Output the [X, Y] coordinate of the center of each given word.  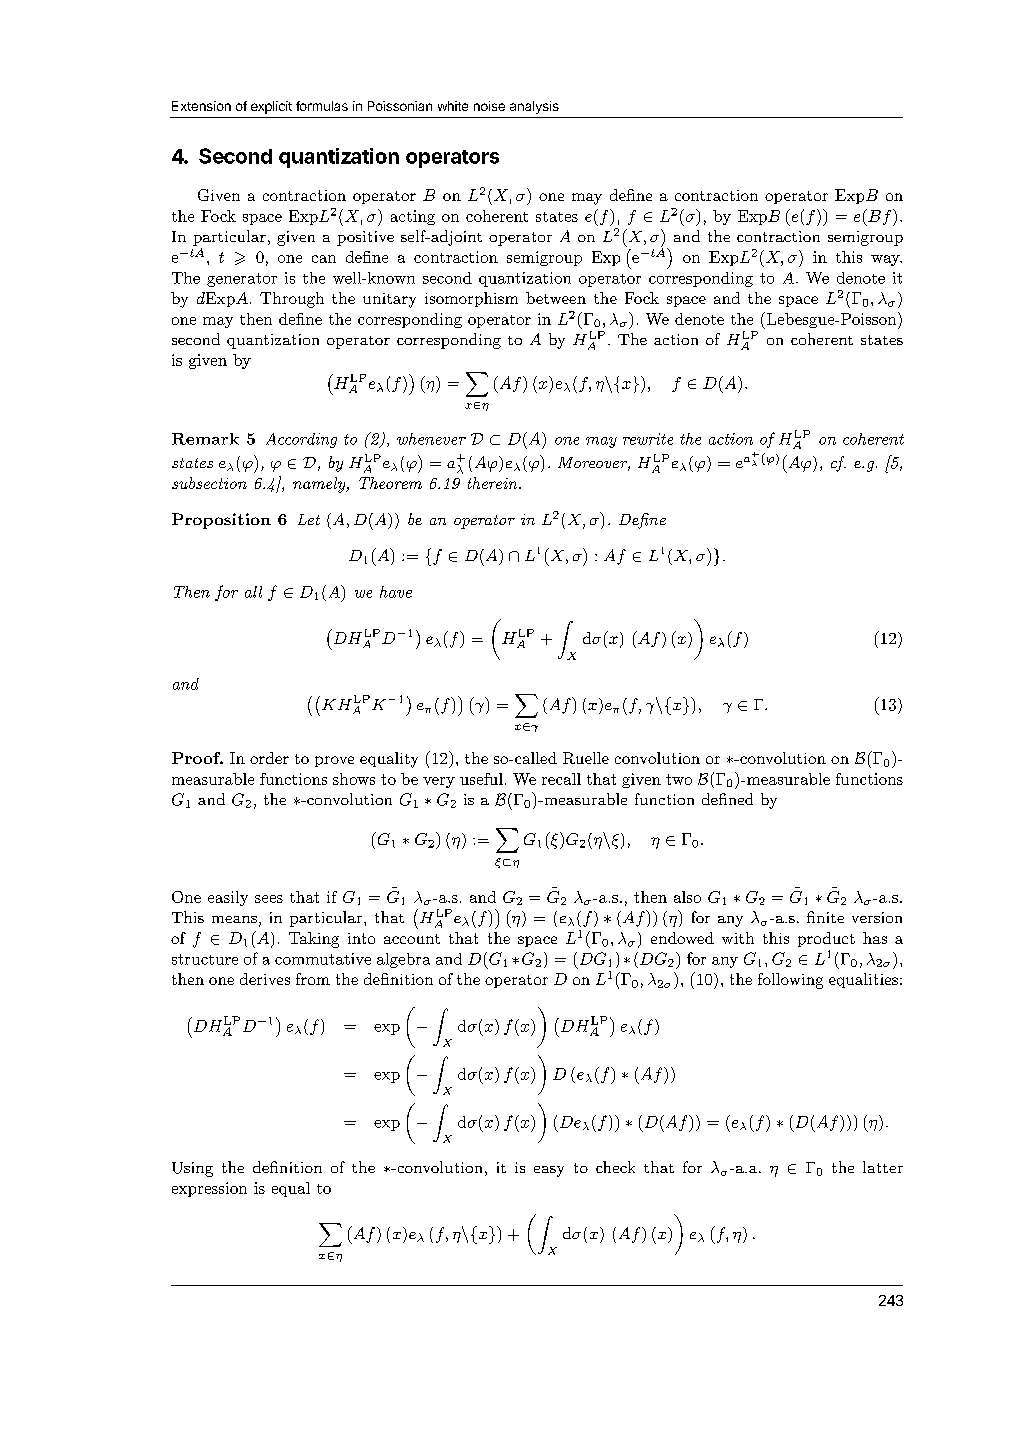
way [886, 260]
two [679, 779]
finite [825, 917]
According [301, 440]
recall [561, 779]
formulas [322, 106]
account [412, 939]
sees [269, 899]
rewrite [648, 439]
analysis [534, 107]
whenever [431, 439]
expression [209, 1189]
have [396, 592]
